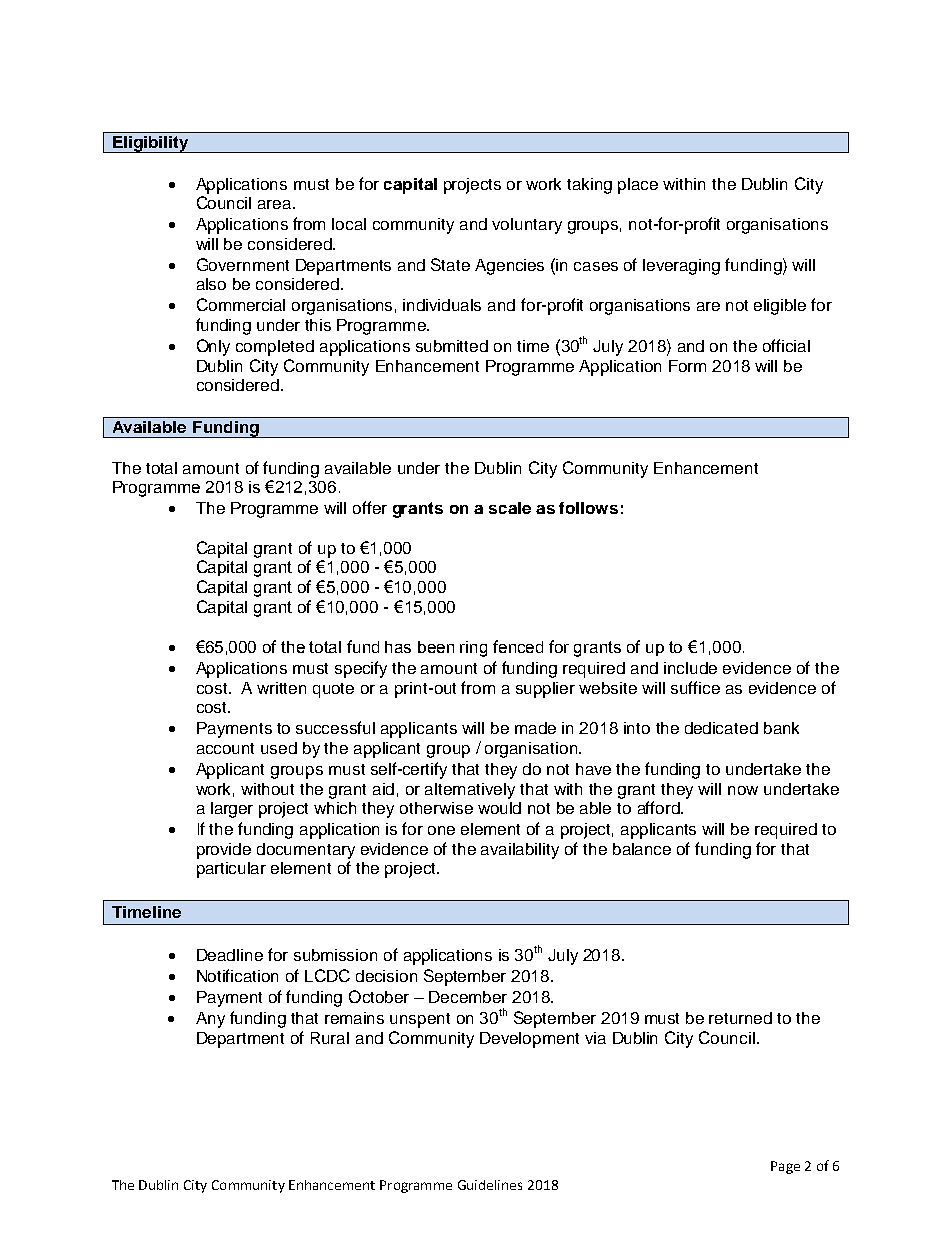  What do you see at coordinates (490, 1185) in the screenshot?
I see `Guidelines` at bounding box center [490, 1185].
